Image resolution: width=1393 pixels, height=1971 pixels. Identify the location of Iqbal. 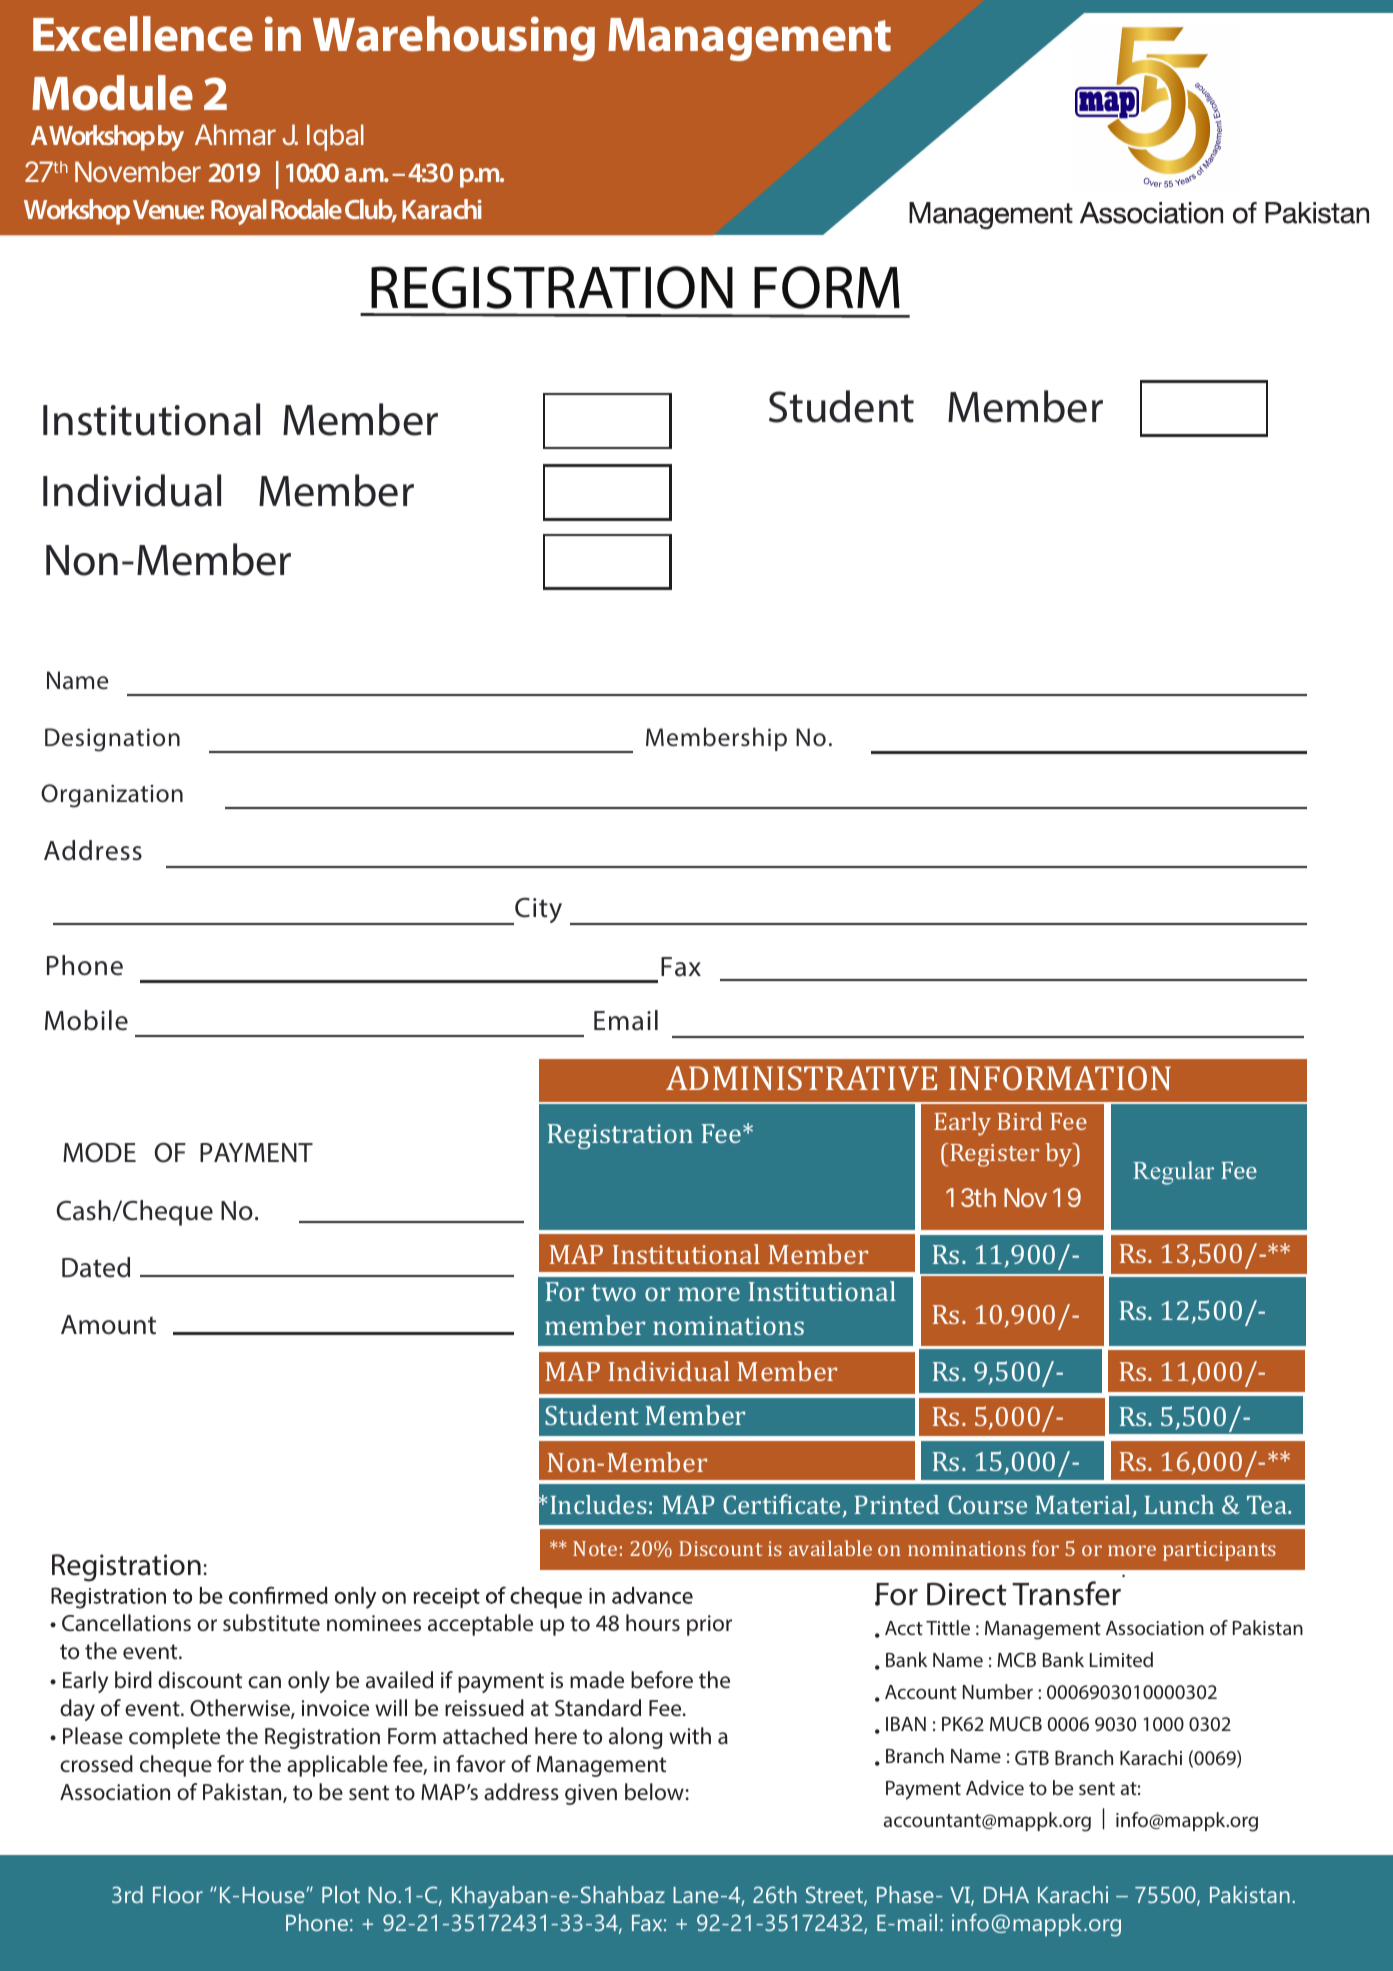
(335, 137).
